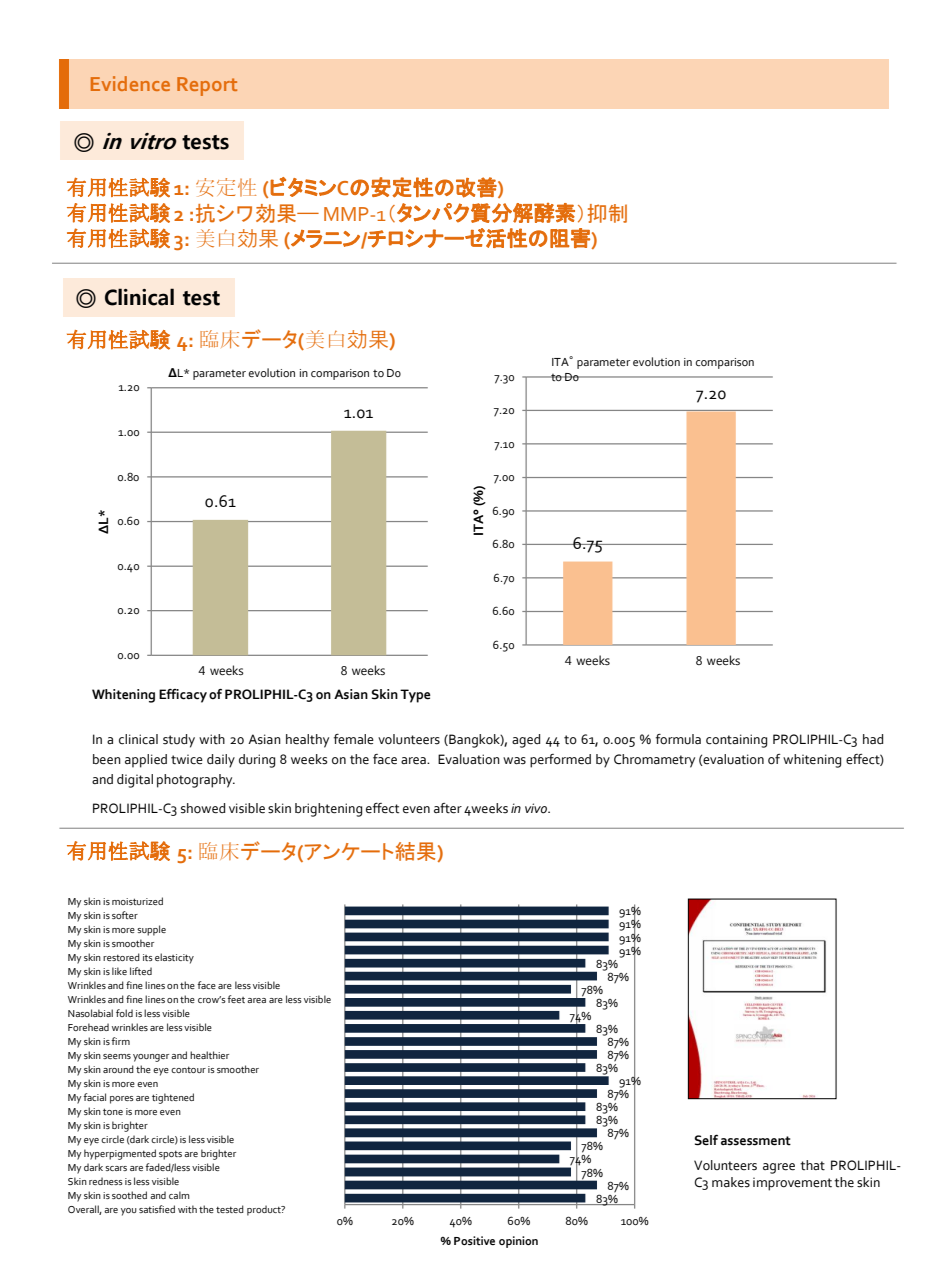 The height and width of the page is (1270, 952). I want to click on Evidence, so click(130, 83).
